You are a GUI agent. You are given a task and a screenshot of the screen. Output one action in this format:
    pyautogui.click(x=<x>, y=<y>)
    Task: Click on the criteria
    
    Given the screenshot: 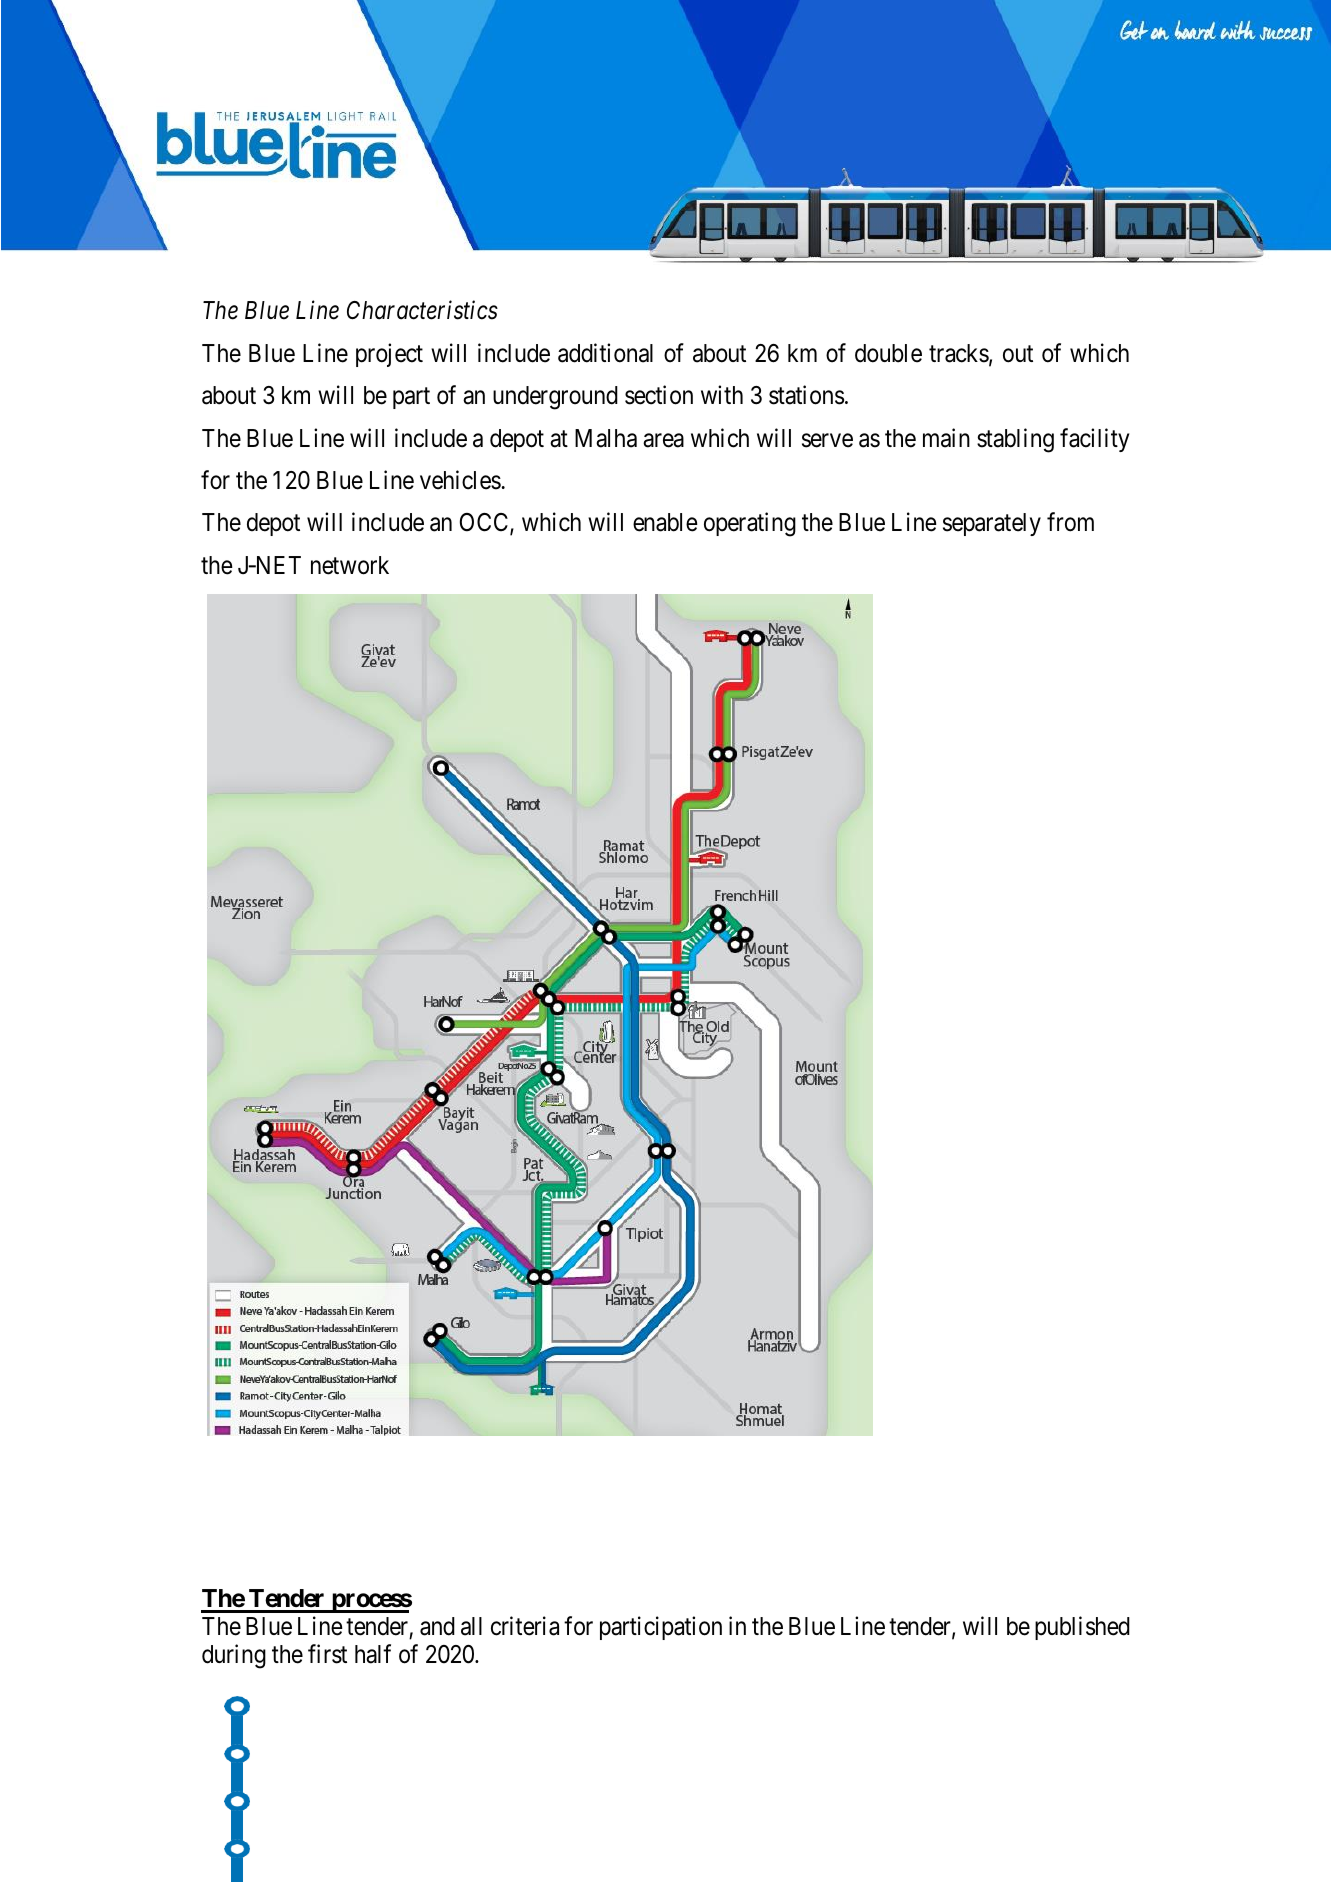 What is the action you would take?
    pyautogui.click(x=525, y=1626)
